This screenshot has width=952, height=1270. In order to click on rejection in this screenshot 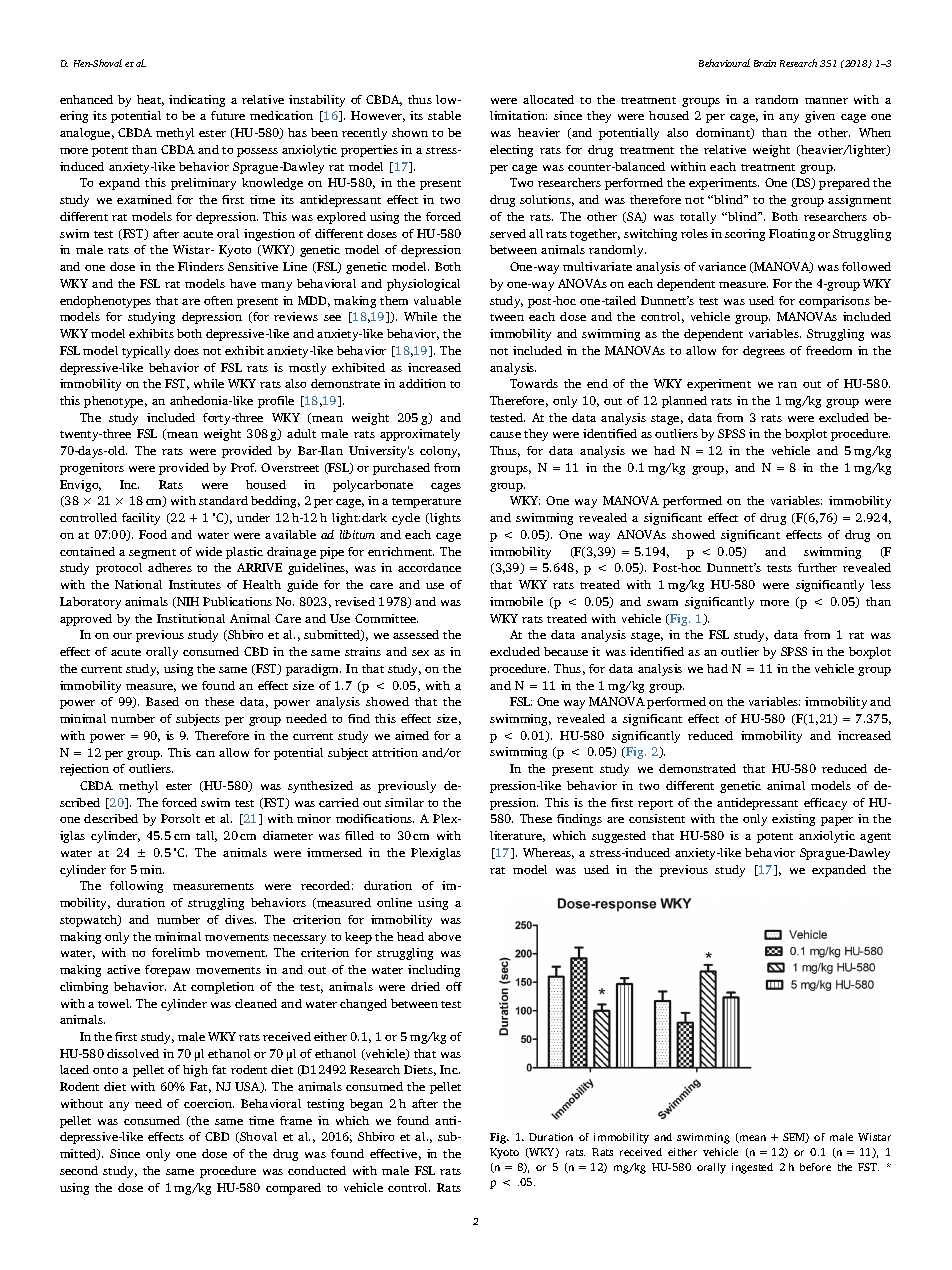, I will do `click(84, 770)`.
